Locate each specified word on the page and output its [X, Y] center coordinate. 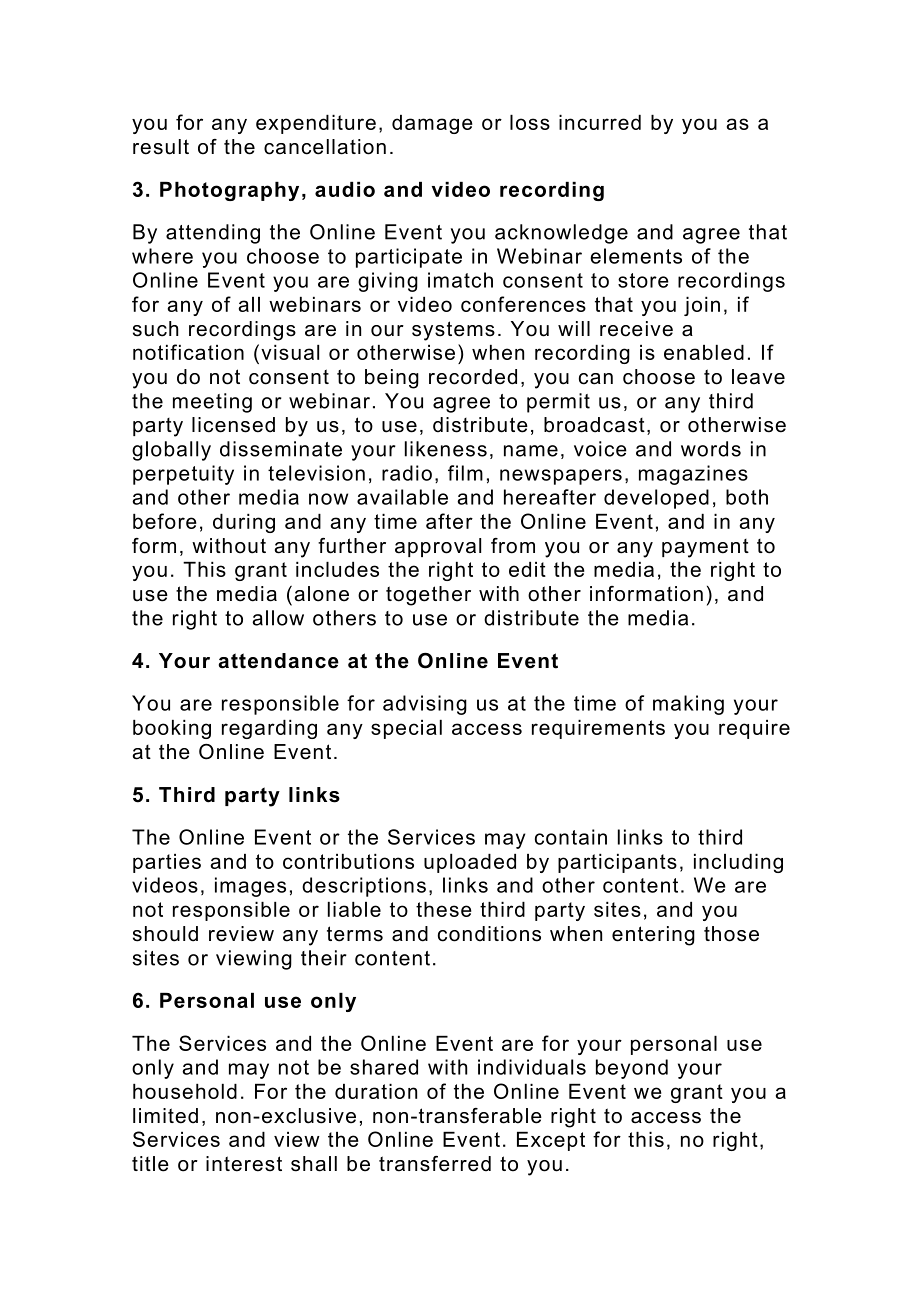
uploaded [470, 863]
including [738, 863]
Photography [229, 191]
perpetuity [183, 475]
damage [432, 124]
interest [244, 1164]
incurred [600, 122]
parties [167, 863]
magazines [693, 475]
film [465, 473]
